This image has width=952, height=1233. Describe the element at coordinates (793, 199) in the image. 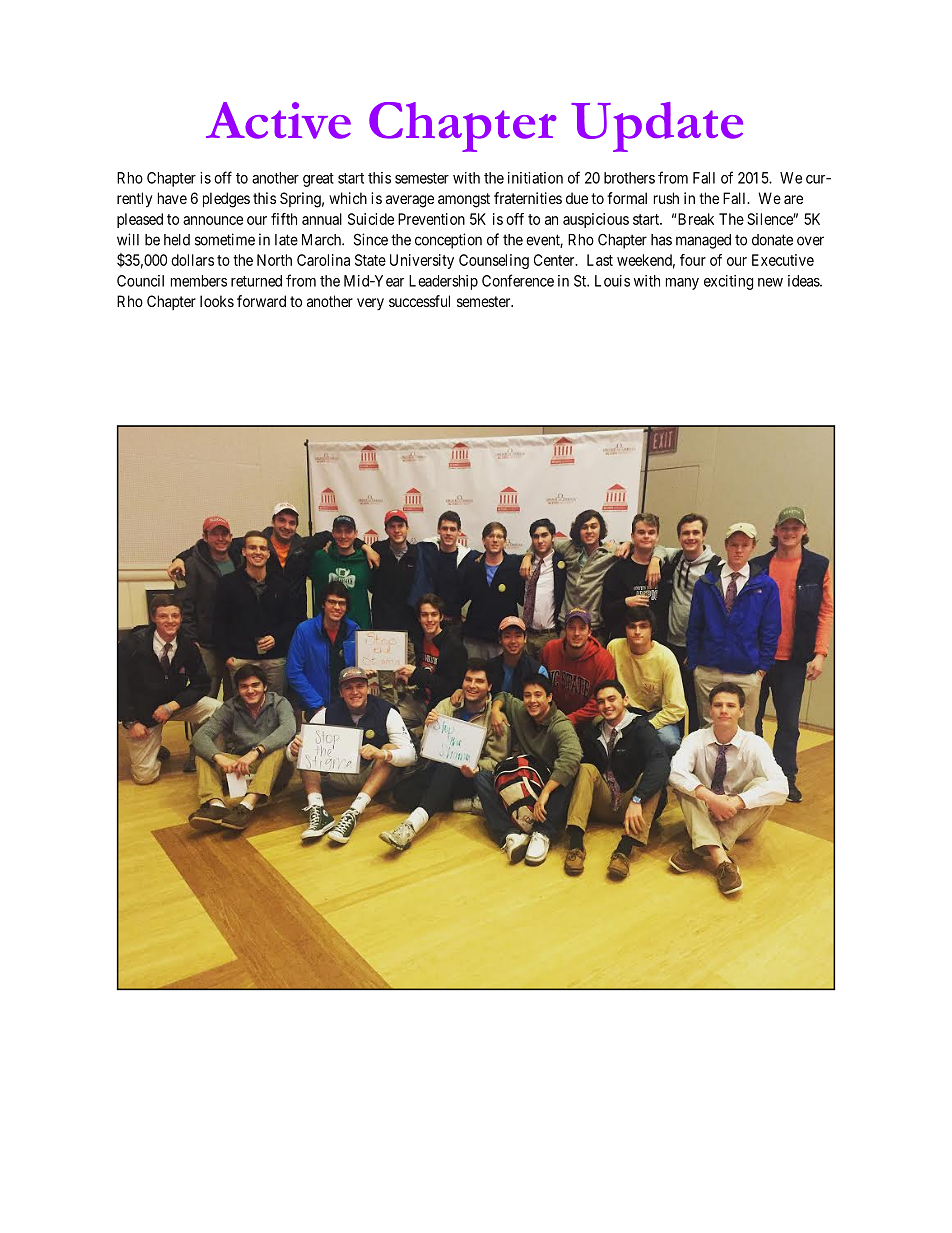

I see `are` at that location.
